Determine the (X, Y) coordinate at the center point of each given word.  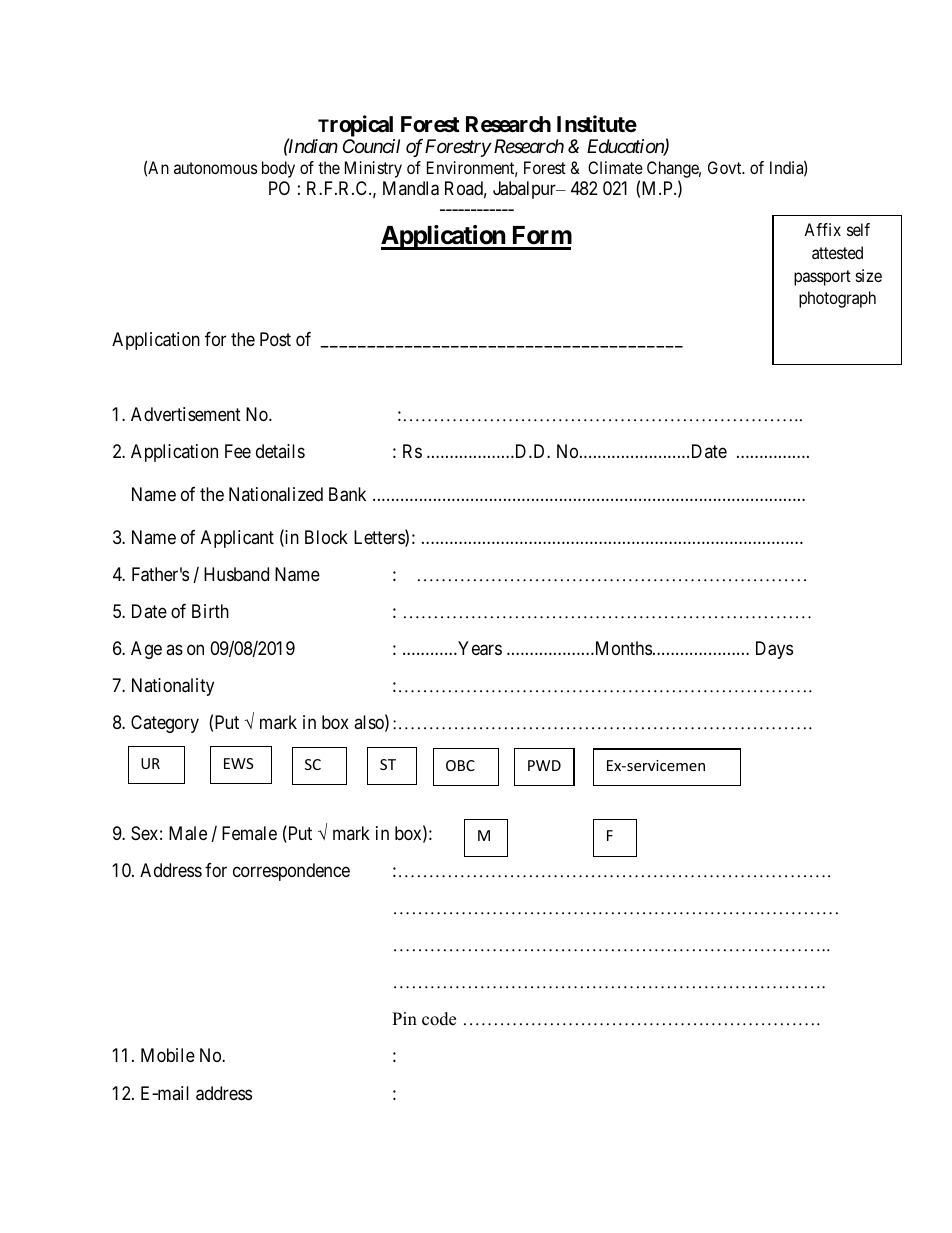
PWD (544, 765)
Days (774, 650)
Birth (210, 611)
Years (479, 648)
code (439, 1019)
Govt (726, 167)
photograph (837, 299)
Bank (347, 494)
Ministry (373, 169)
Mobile (168, 1055)
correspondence (291, 872)
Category (165, 724)
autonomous (216, 168)
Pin (404, 1018)
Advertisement (186, 414)
